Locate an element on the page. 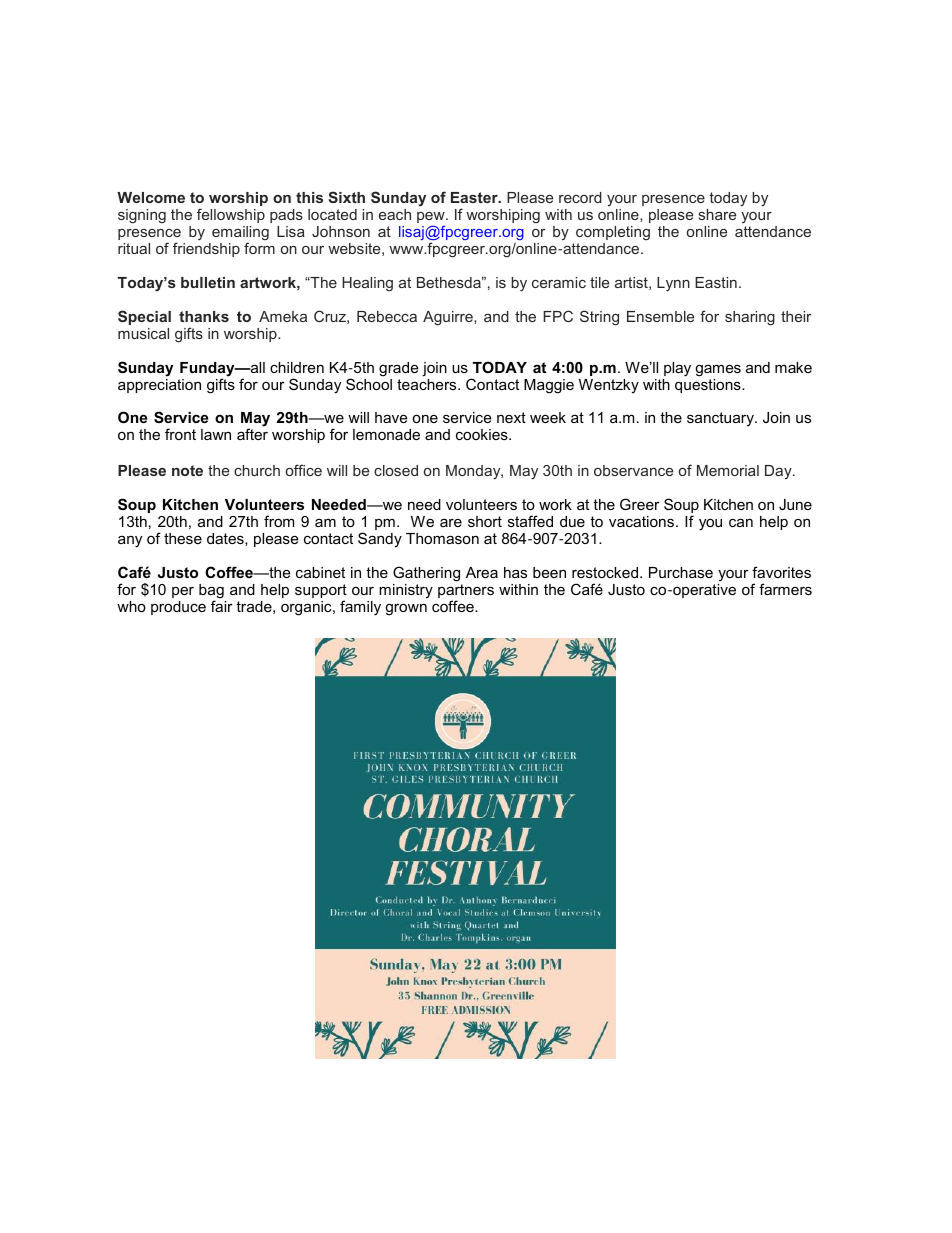  appreciation is located at coordinates (159, 384).
